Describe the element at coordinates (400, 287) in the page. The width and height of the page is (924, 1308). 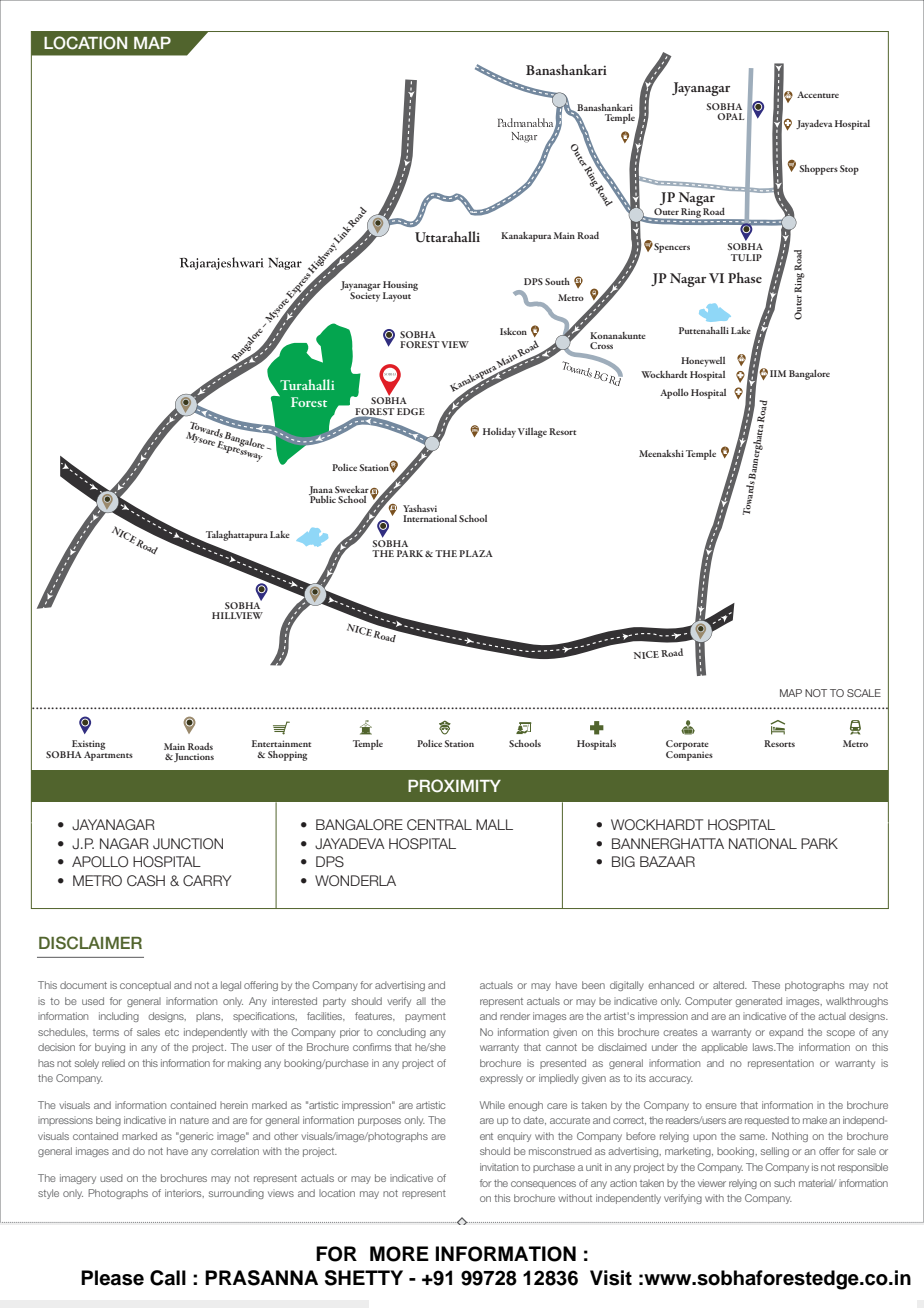
I see `Housing` at that location.
